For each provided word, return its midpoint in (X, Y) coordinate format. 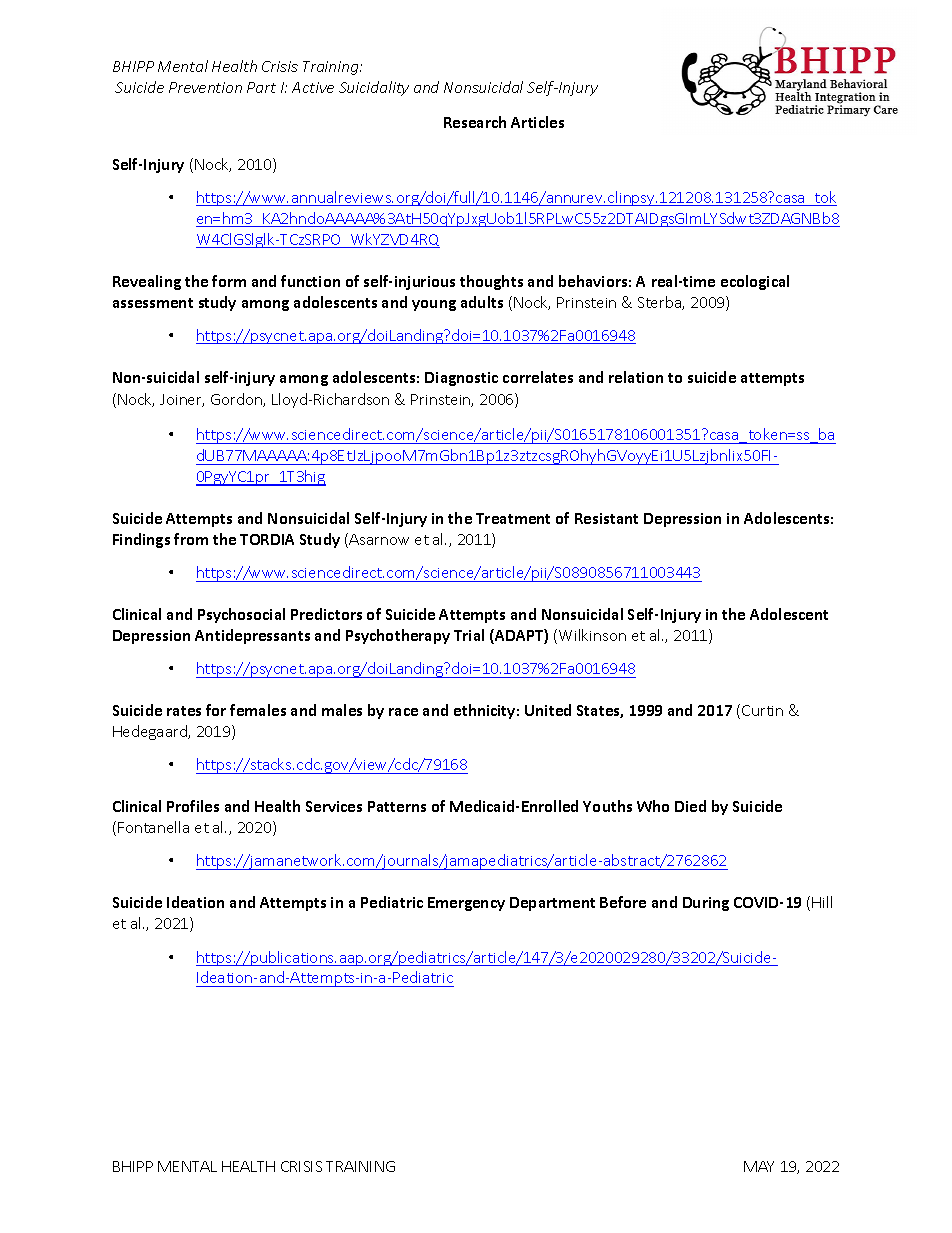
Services (334, 806)
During (706, 904)
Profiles (193, 806)
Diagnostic (461, 379)
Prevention (205, 87)
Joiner (182, 400)
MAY (759, 1166)
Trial (469, 635)
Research (475, 122)
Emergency (466, 904)
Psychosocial (241, 615)
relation (636, 377)
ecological (755, 282)
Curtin (762, 710)
